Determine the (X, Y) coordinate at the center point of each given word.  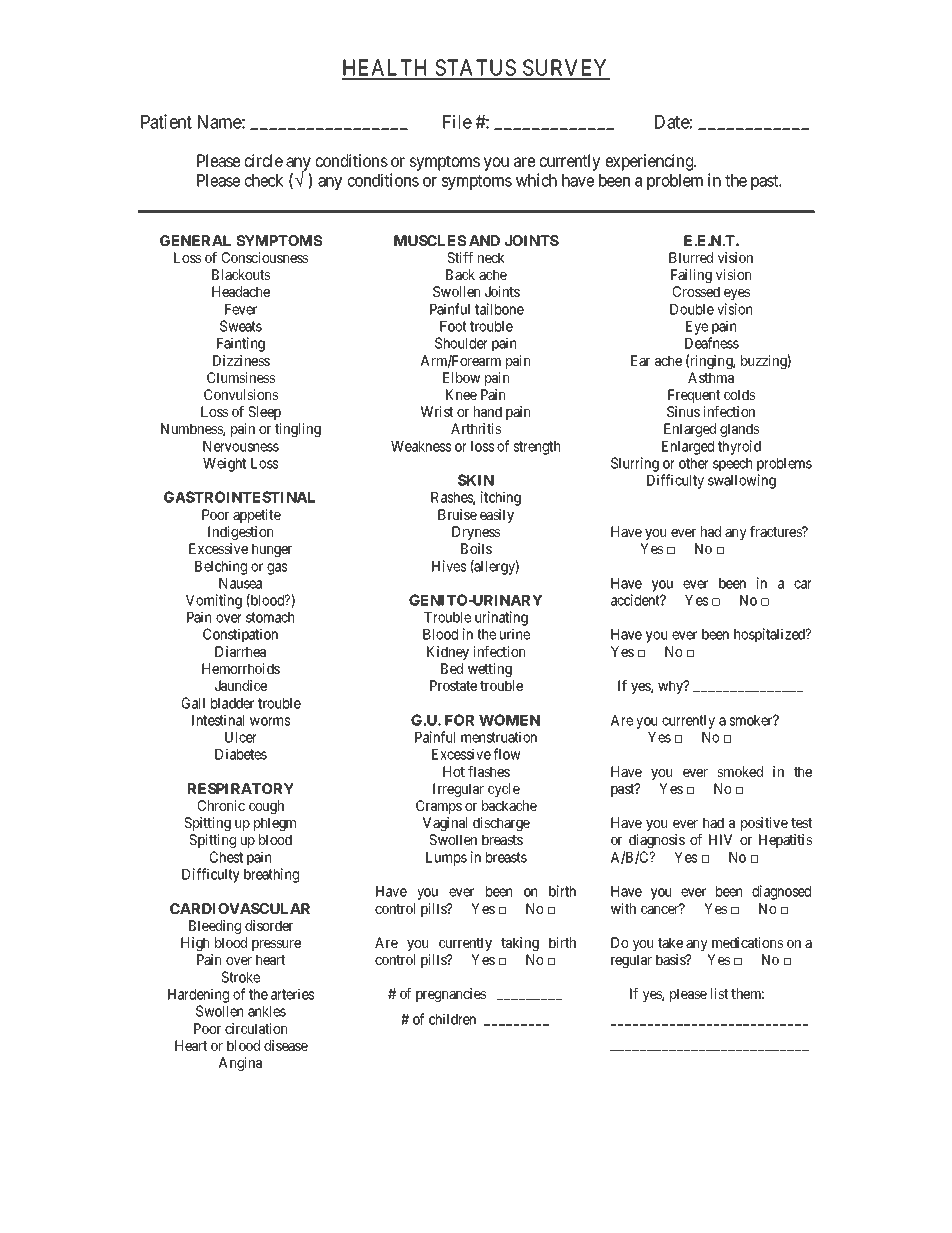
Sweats (241, 326)
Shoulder (461, 343)
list (719, 993)
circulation (256, 1028)
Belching (221, 567)
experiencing (651, 162)
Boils (476, 548)
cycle (504, 790)
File (457, 121)
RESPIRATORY (241, 788)
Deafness (712, 343)
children (452, 1019)
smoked (740, 771)
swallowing (742, 481)
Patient (166, 121)
